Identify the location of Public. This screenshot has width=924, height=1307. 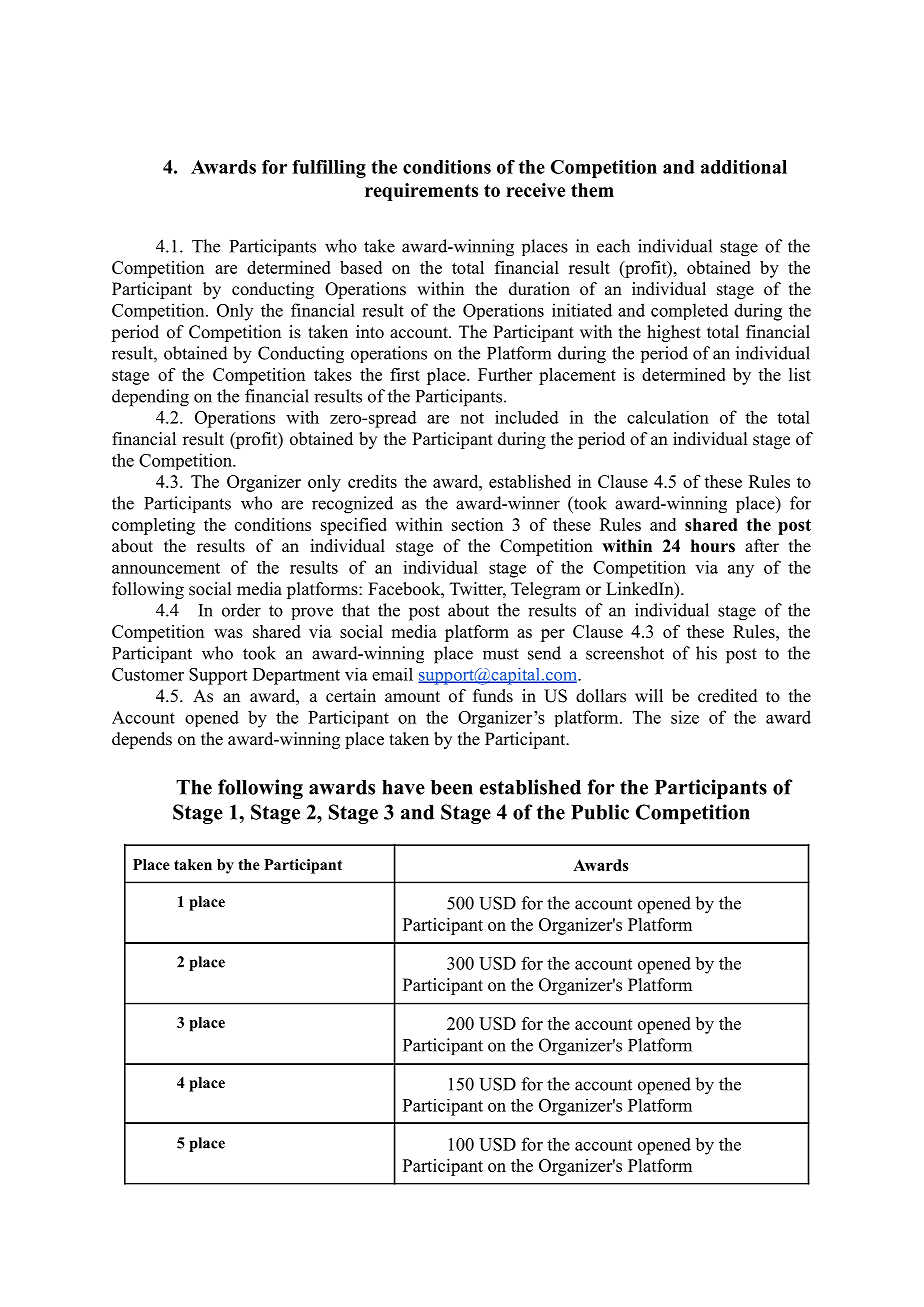
(600, 812).
